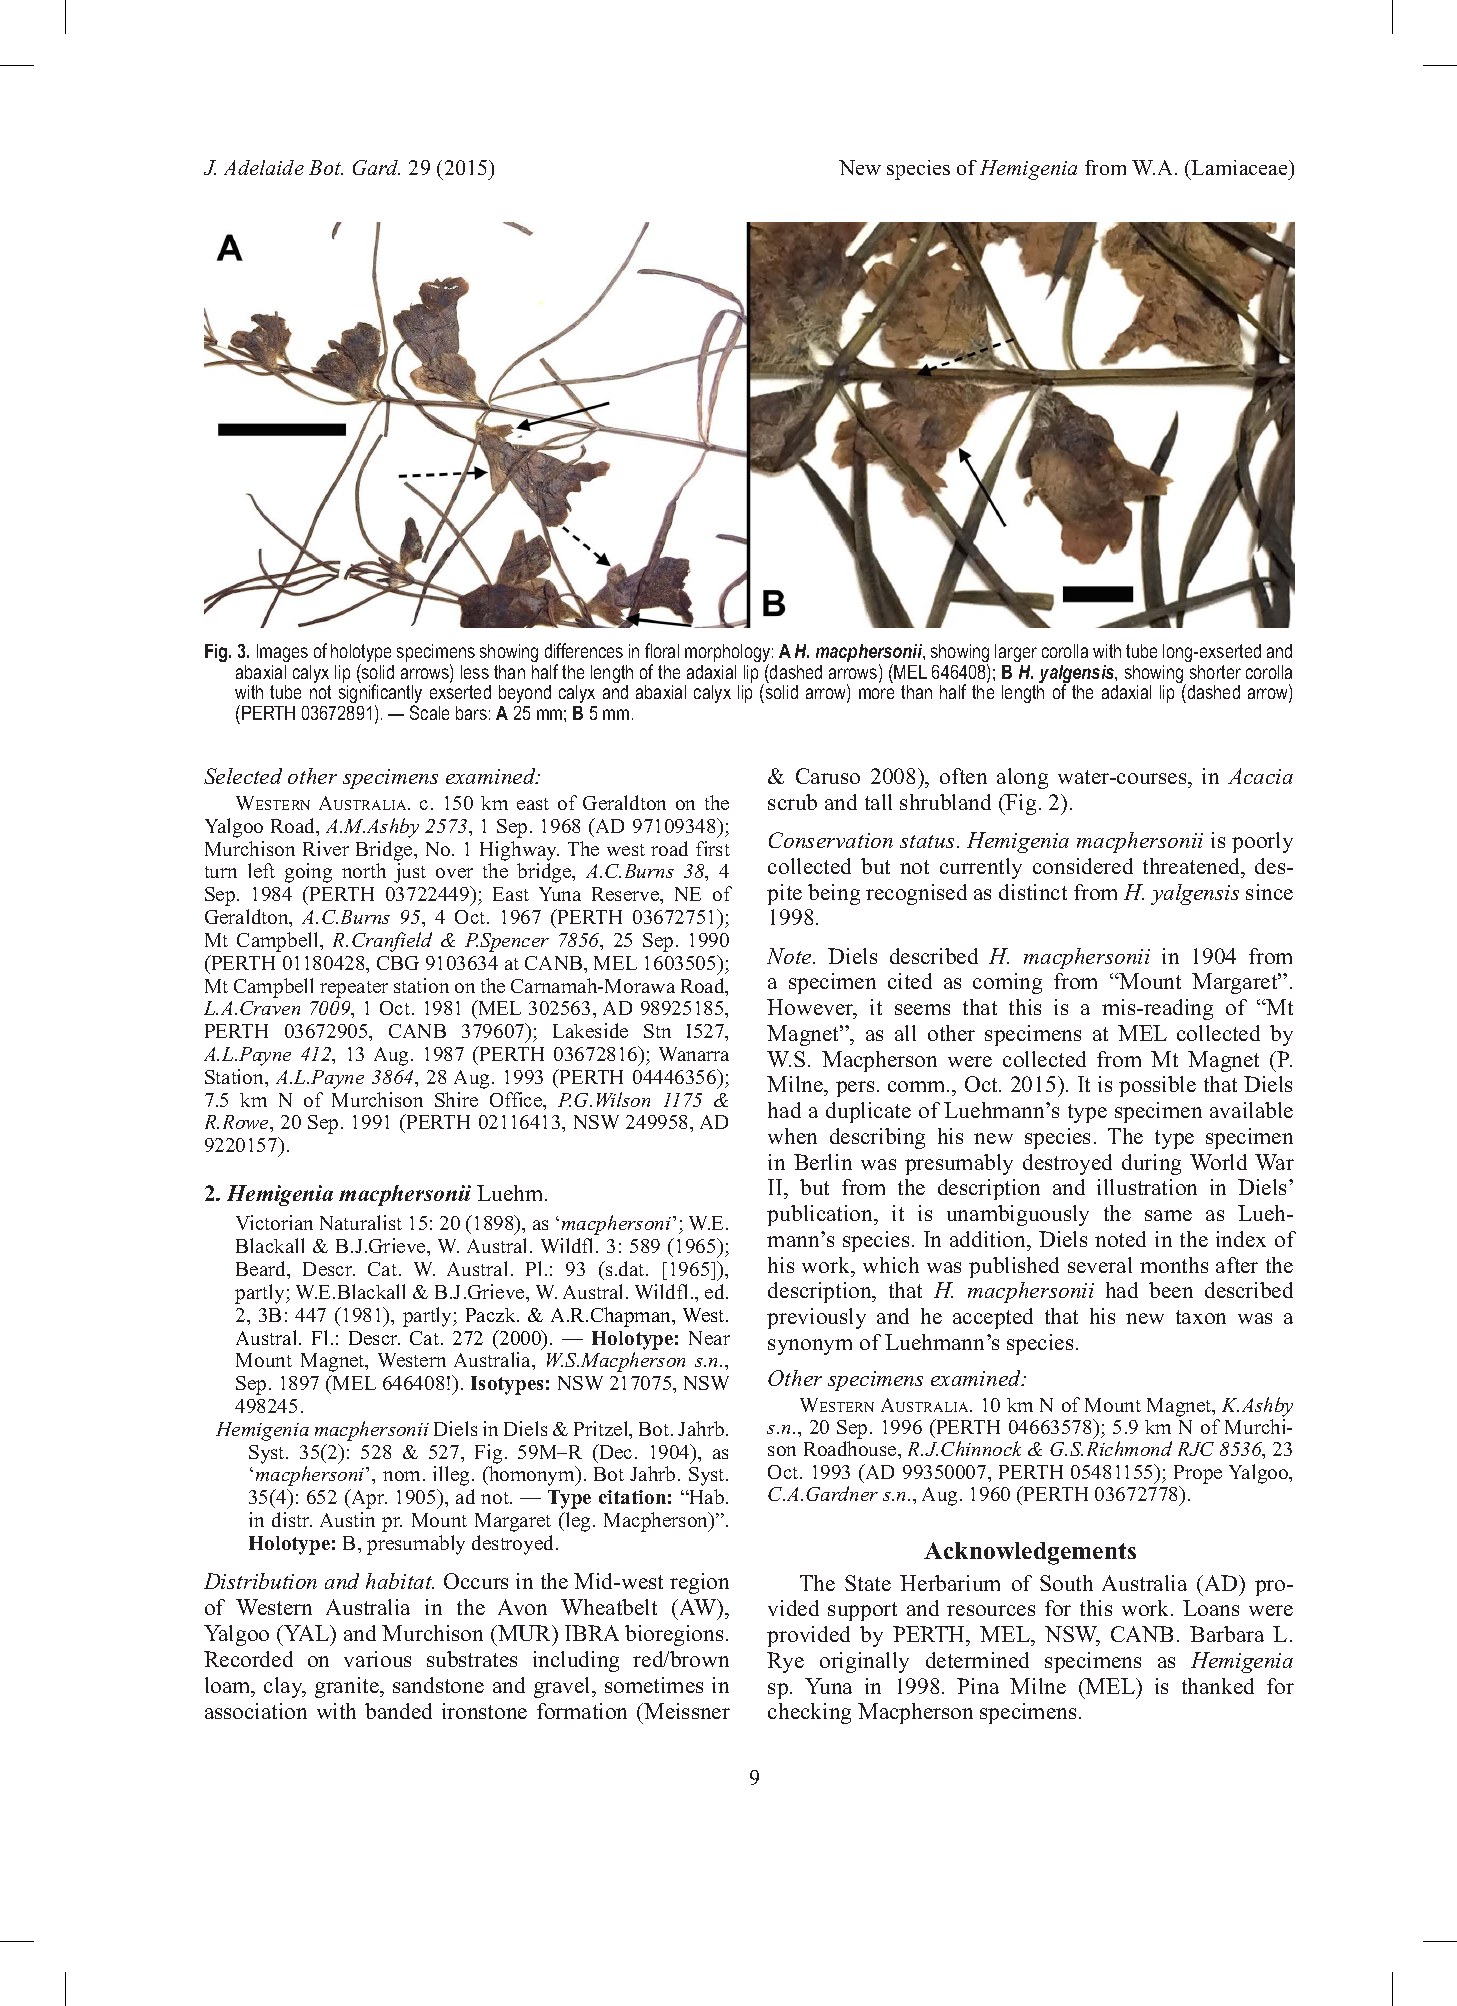 The height and width of the document is (2006, 1457). I want to click on first, so click(713, 848).
